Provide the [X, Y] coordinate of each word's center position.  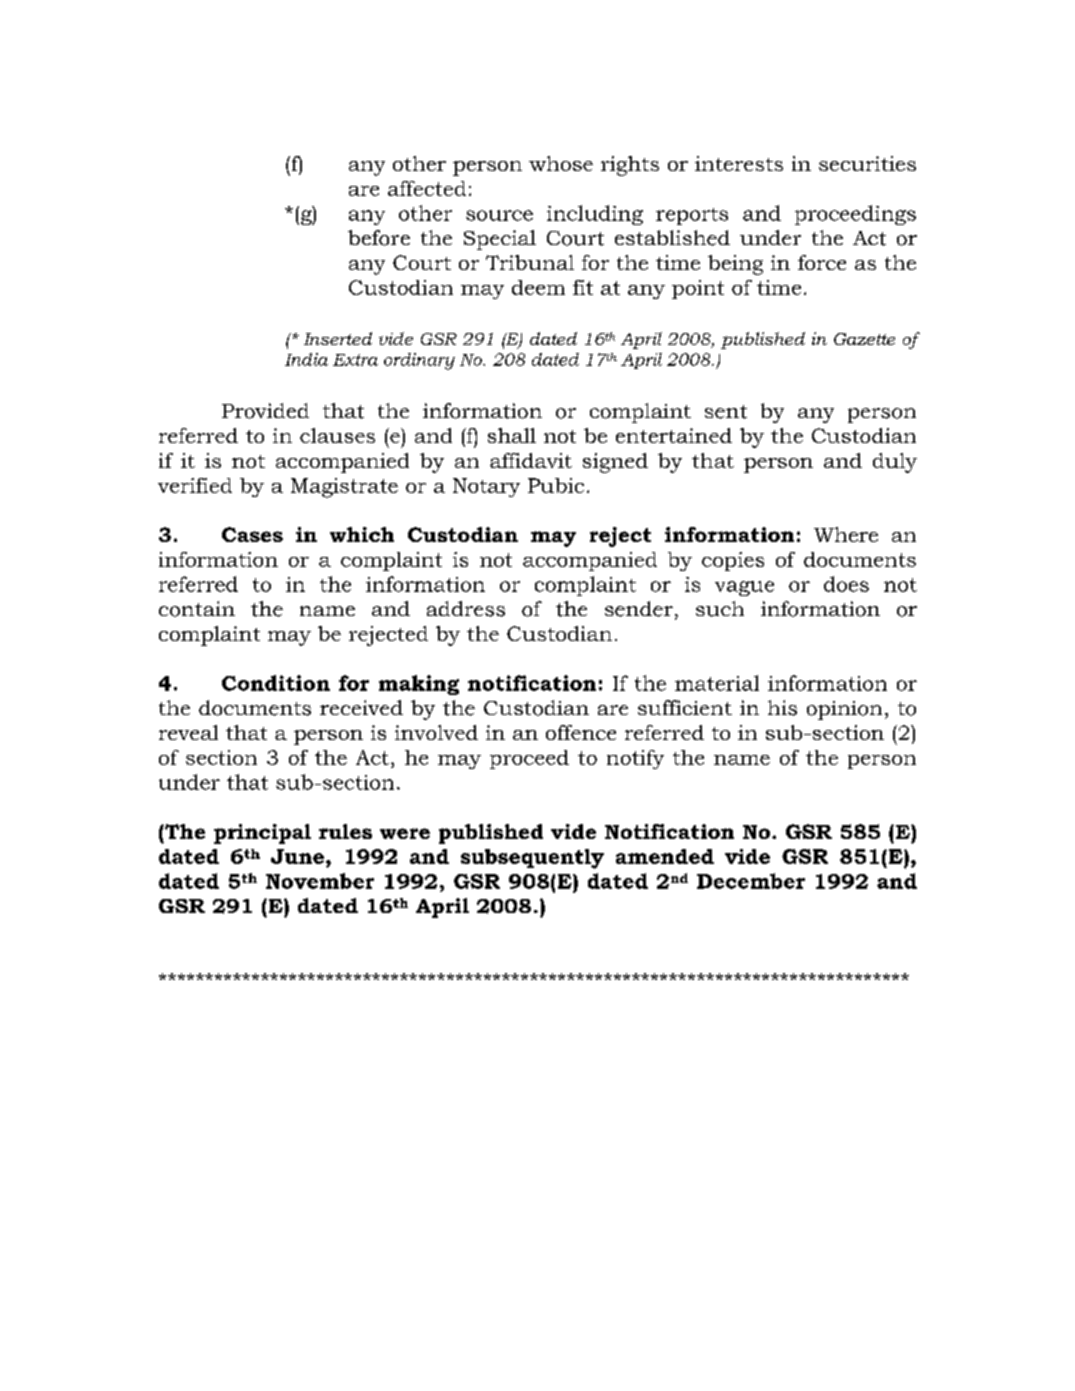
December [751, 881]
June [297, 856]
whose [561, 163]
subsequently [532, 859]
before [379, 238]
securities [867, 163]
